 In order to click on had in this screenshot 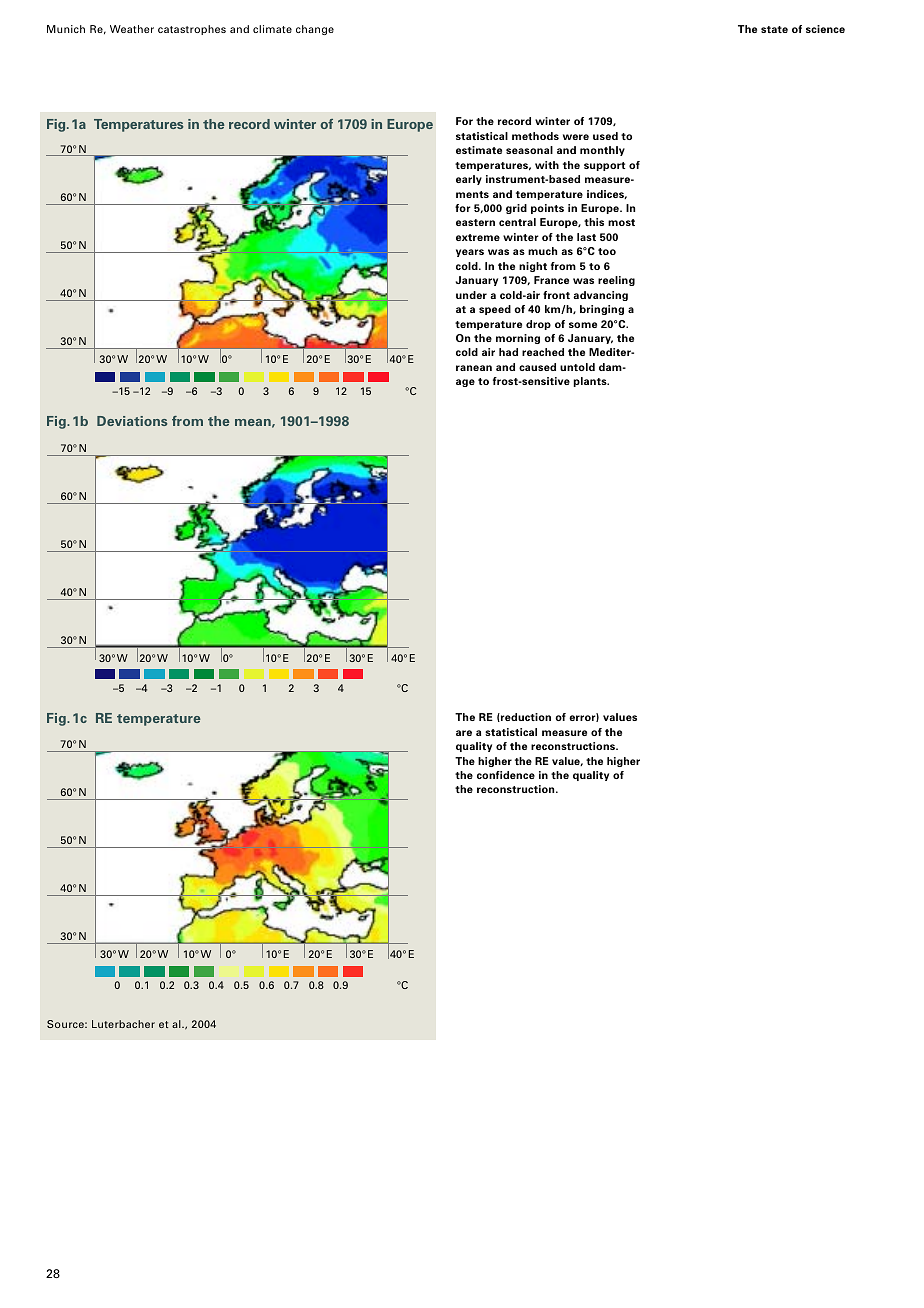, I will do `click(508, 352)`.
